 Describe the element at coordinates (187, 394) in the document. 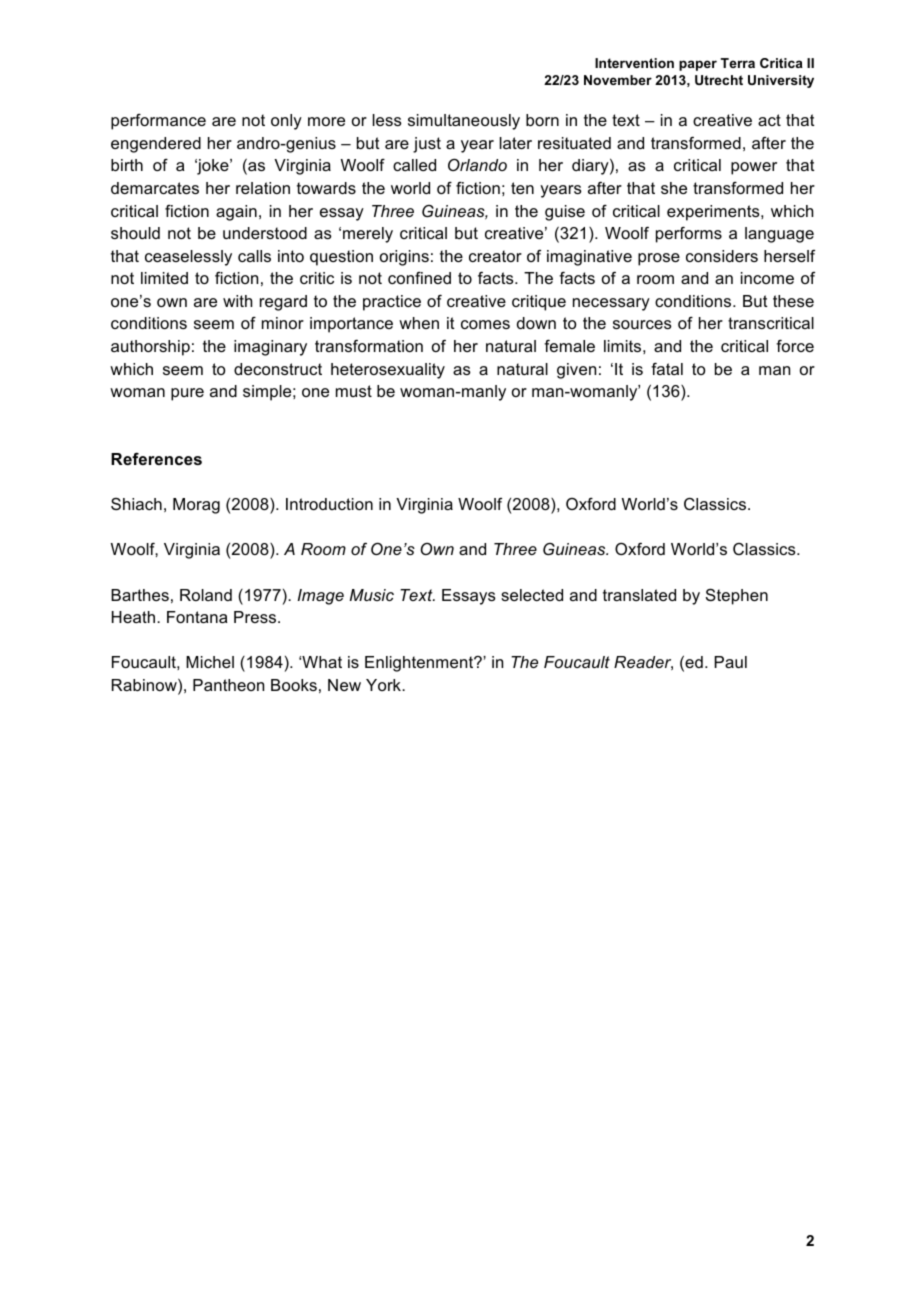

I see `pure` at that location.
